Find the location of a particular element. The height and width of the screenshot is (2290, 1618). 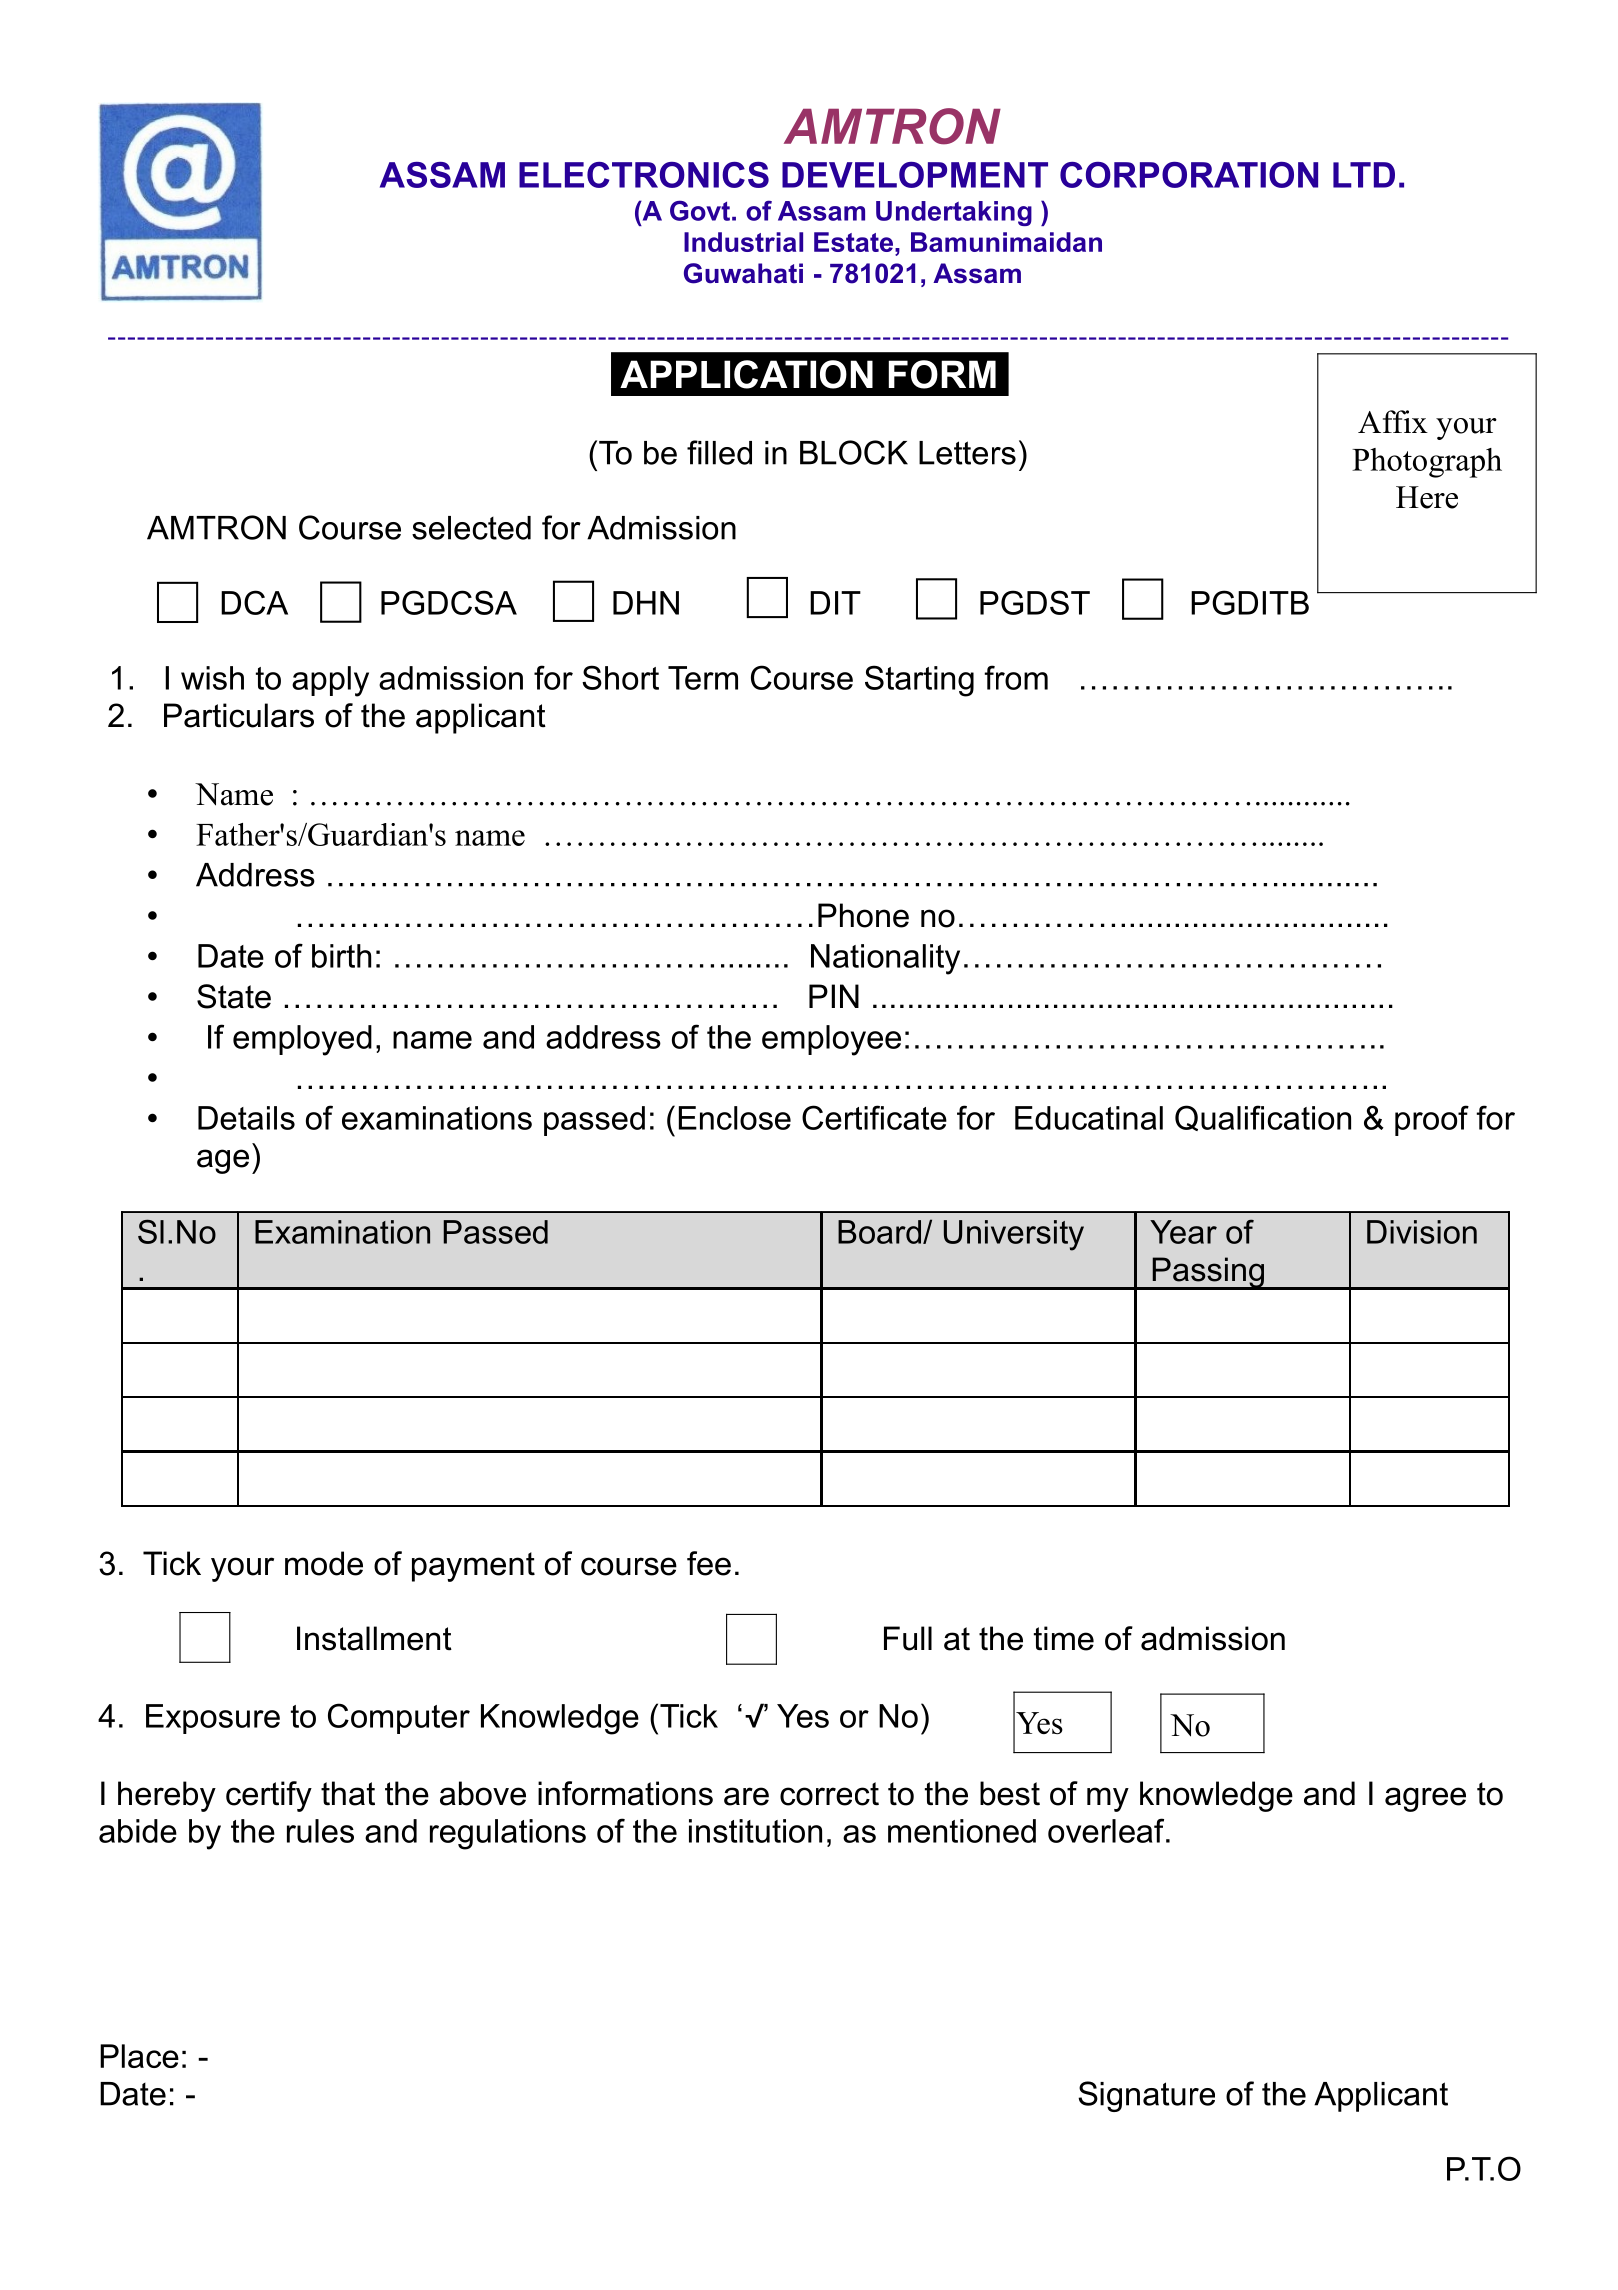

Industrial is located at coordinates (743, 242).
